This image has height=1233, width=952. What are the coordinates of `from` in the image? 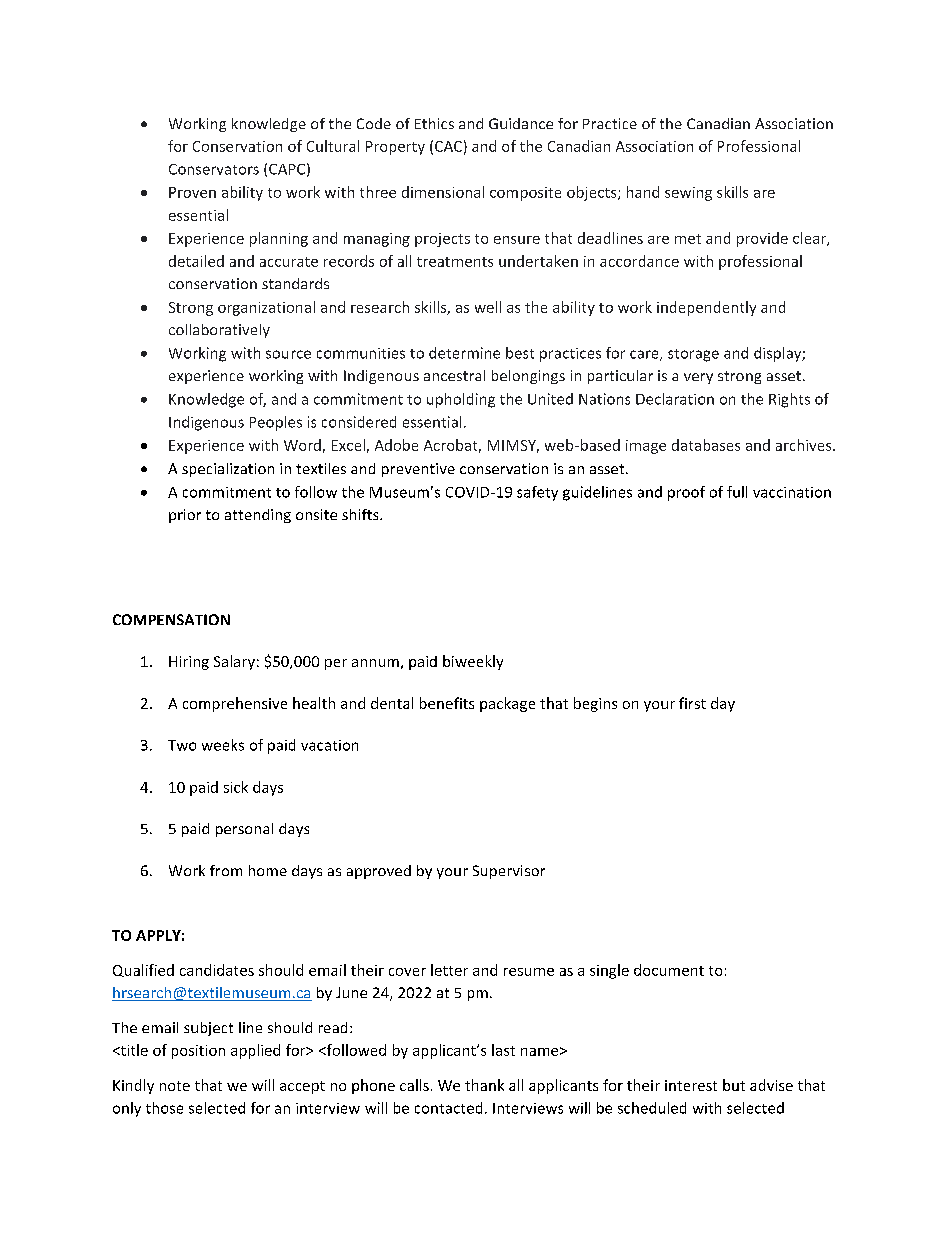 It's located at (226, 870).
